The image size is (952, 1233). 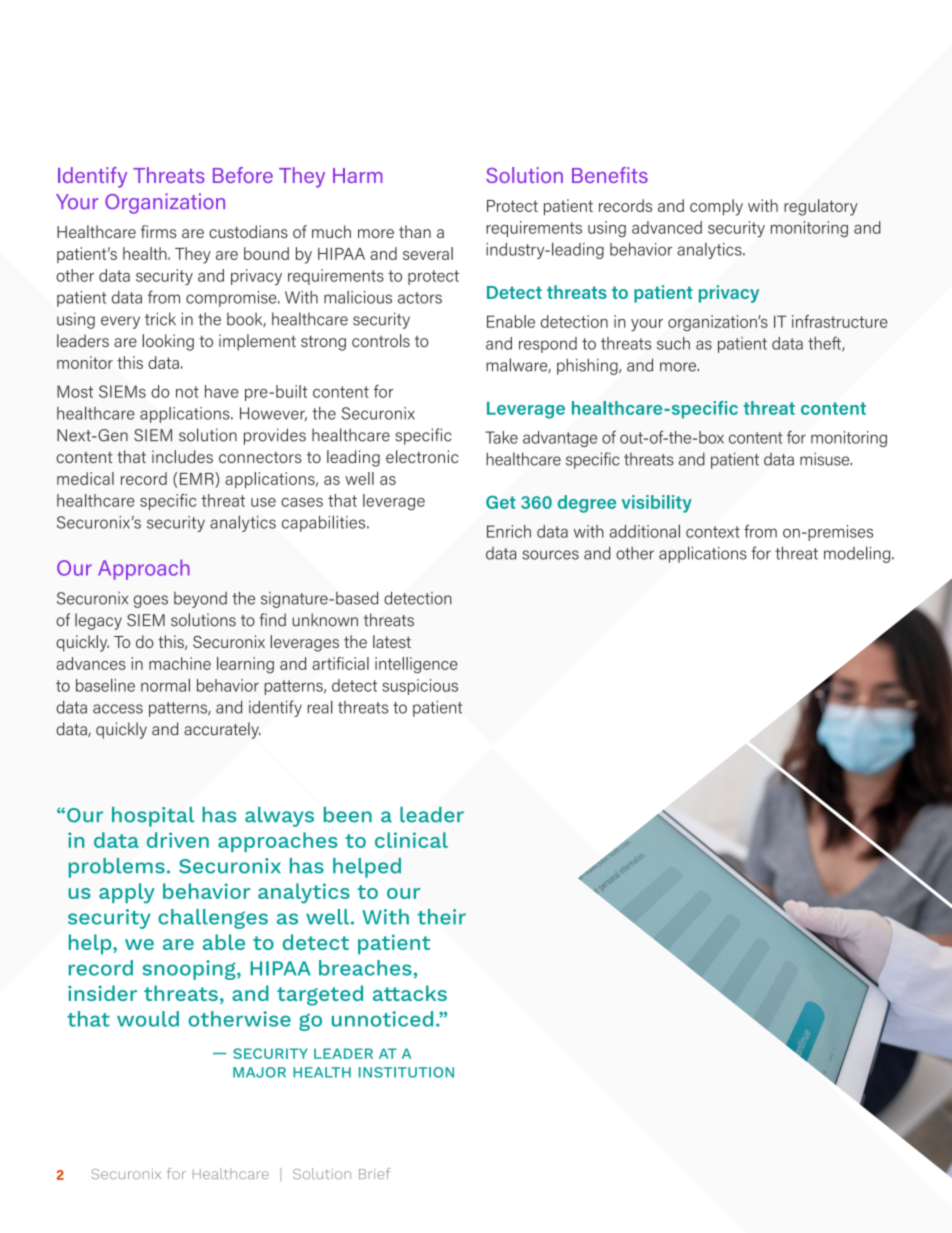 What do you see at coordinates (415, 231) in the image?
I see `than` at bounding box center [415, 231].
